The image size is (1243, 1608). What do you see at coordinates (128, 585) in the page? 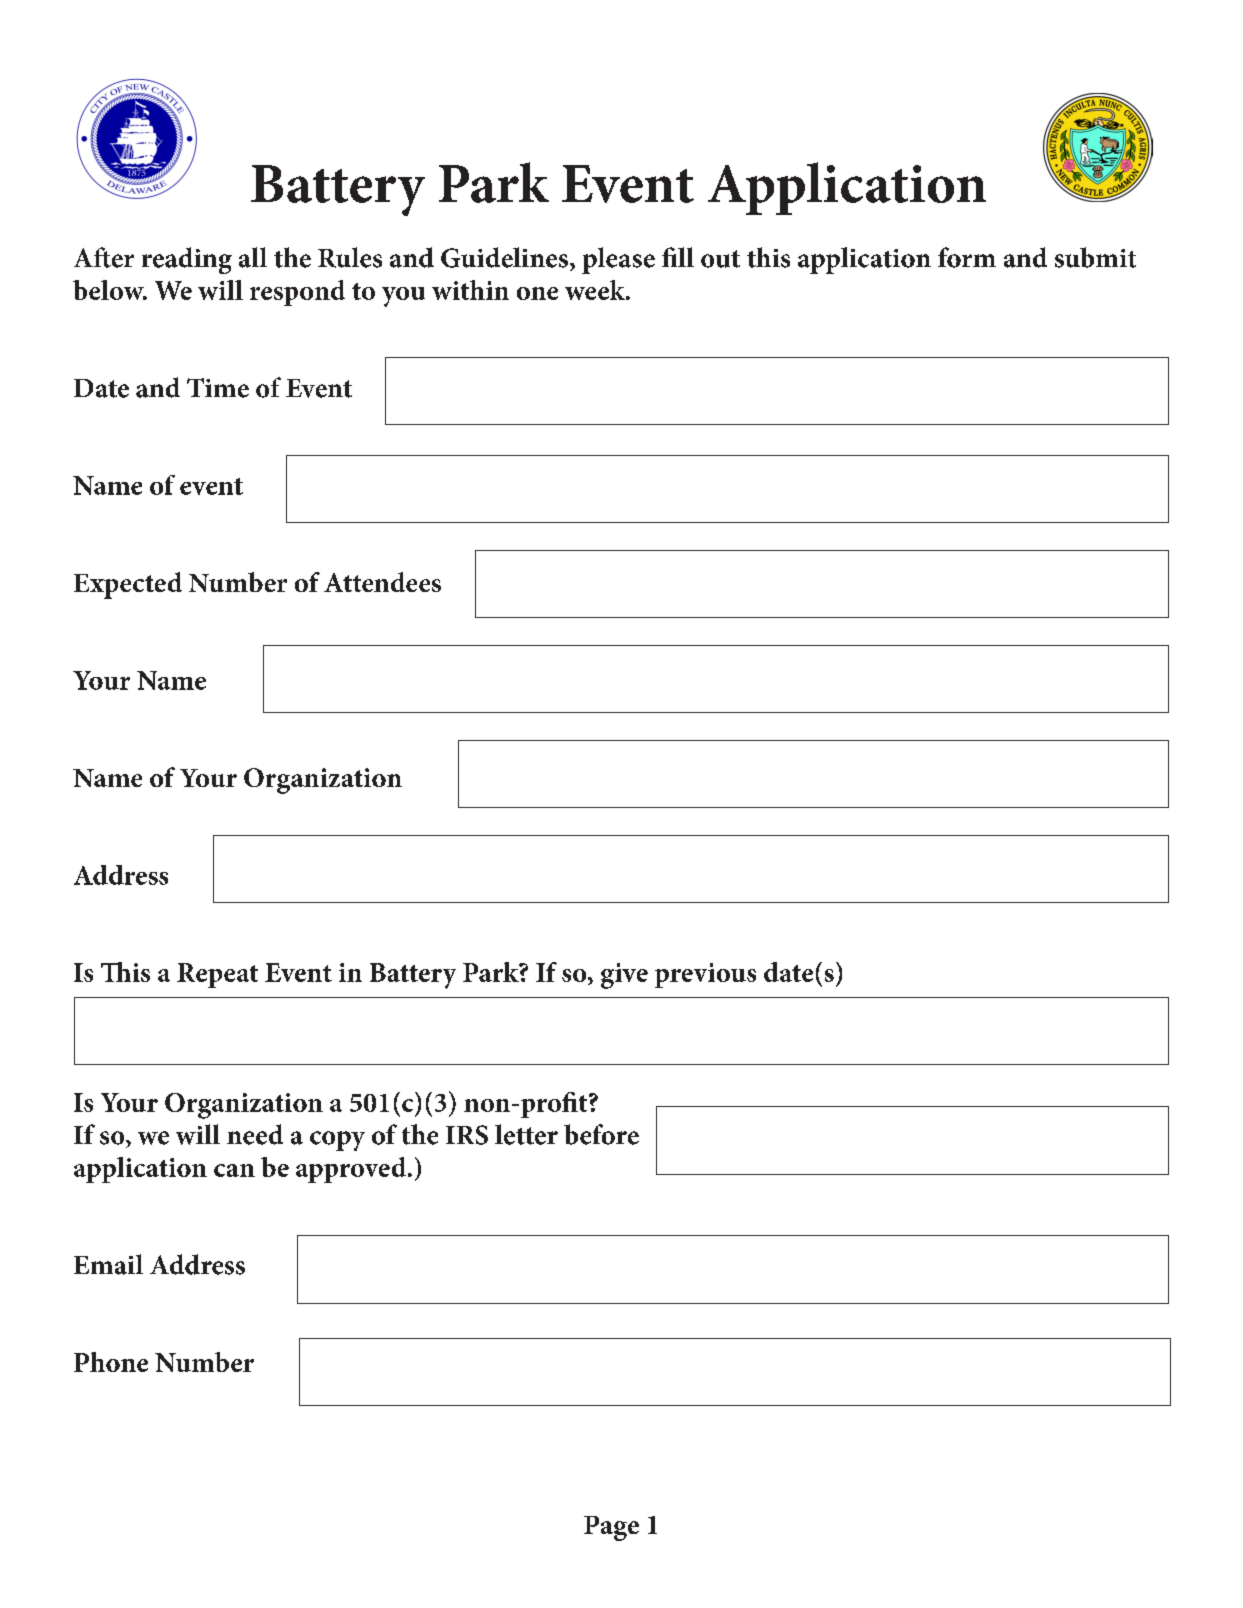
I see `Expected` at bounding box center [128, 585].
